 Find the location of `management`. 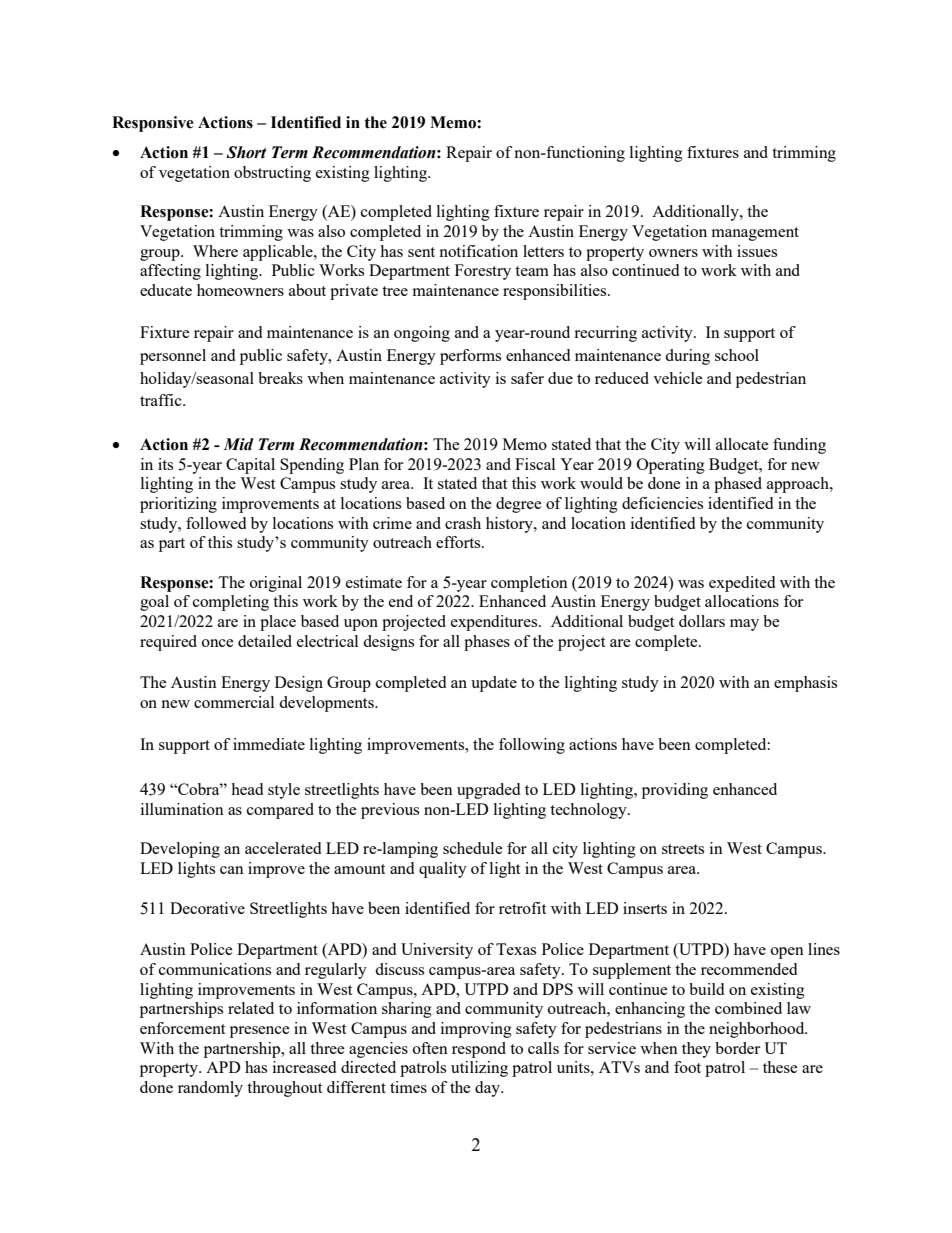

management is located at coordinates (755, 234).
